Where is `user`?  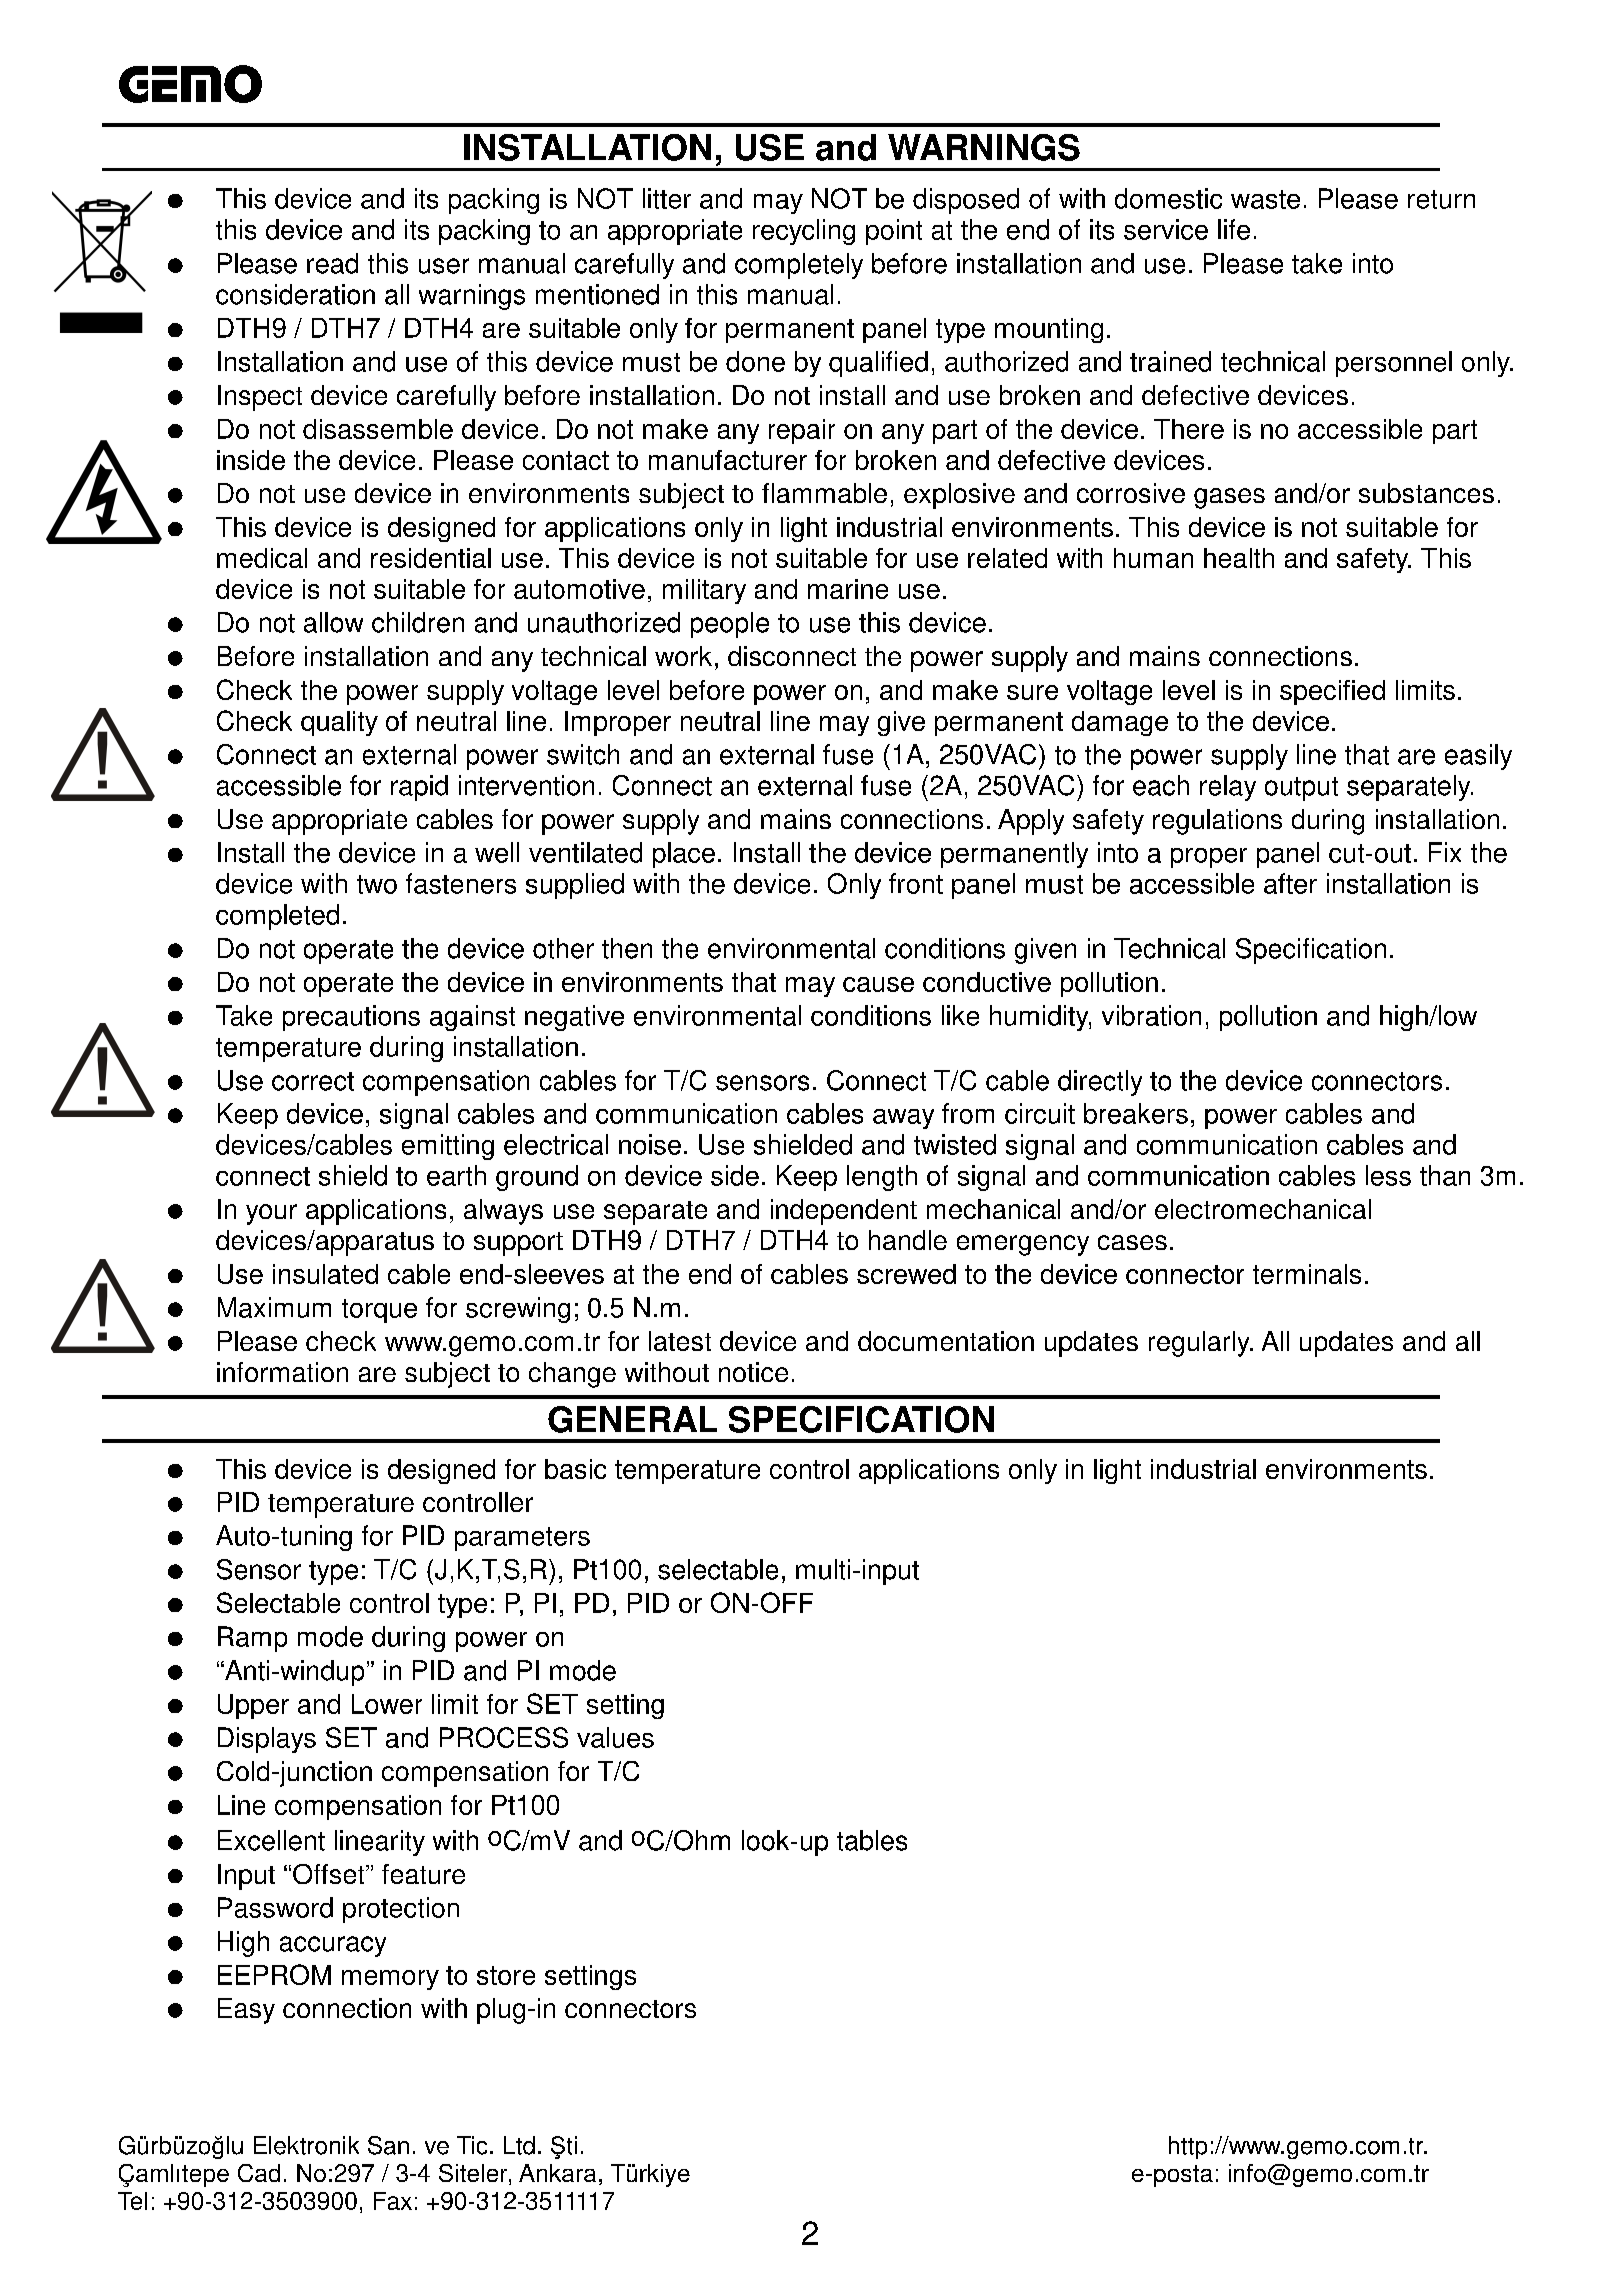
user is located at coordinates (444, 266).
